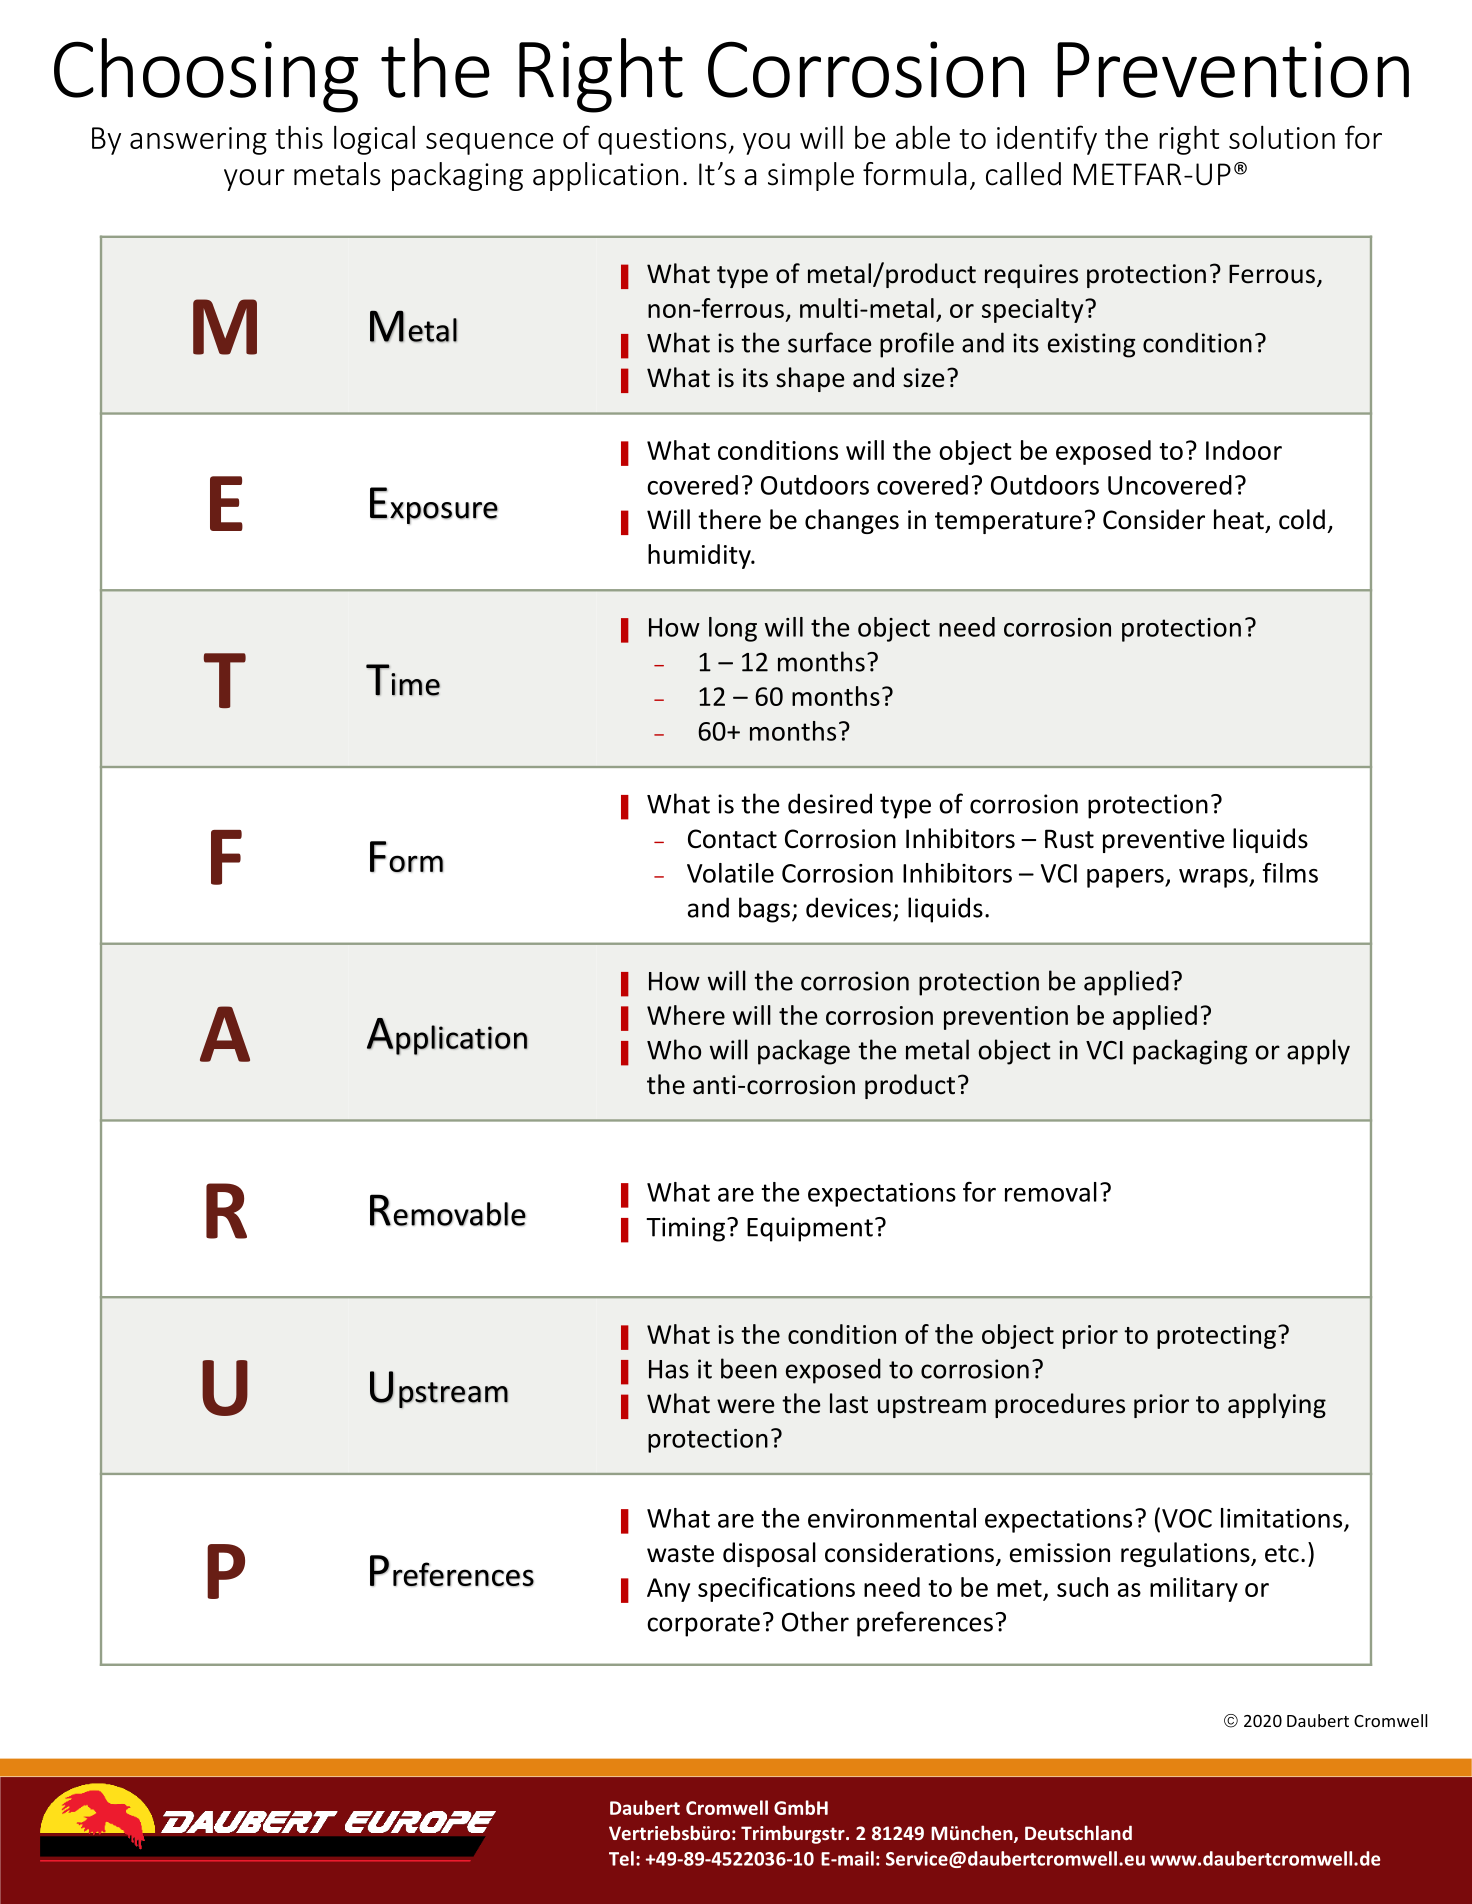  Describe the element at coordinates (299, 137) in the document. I see `this` at that location.
